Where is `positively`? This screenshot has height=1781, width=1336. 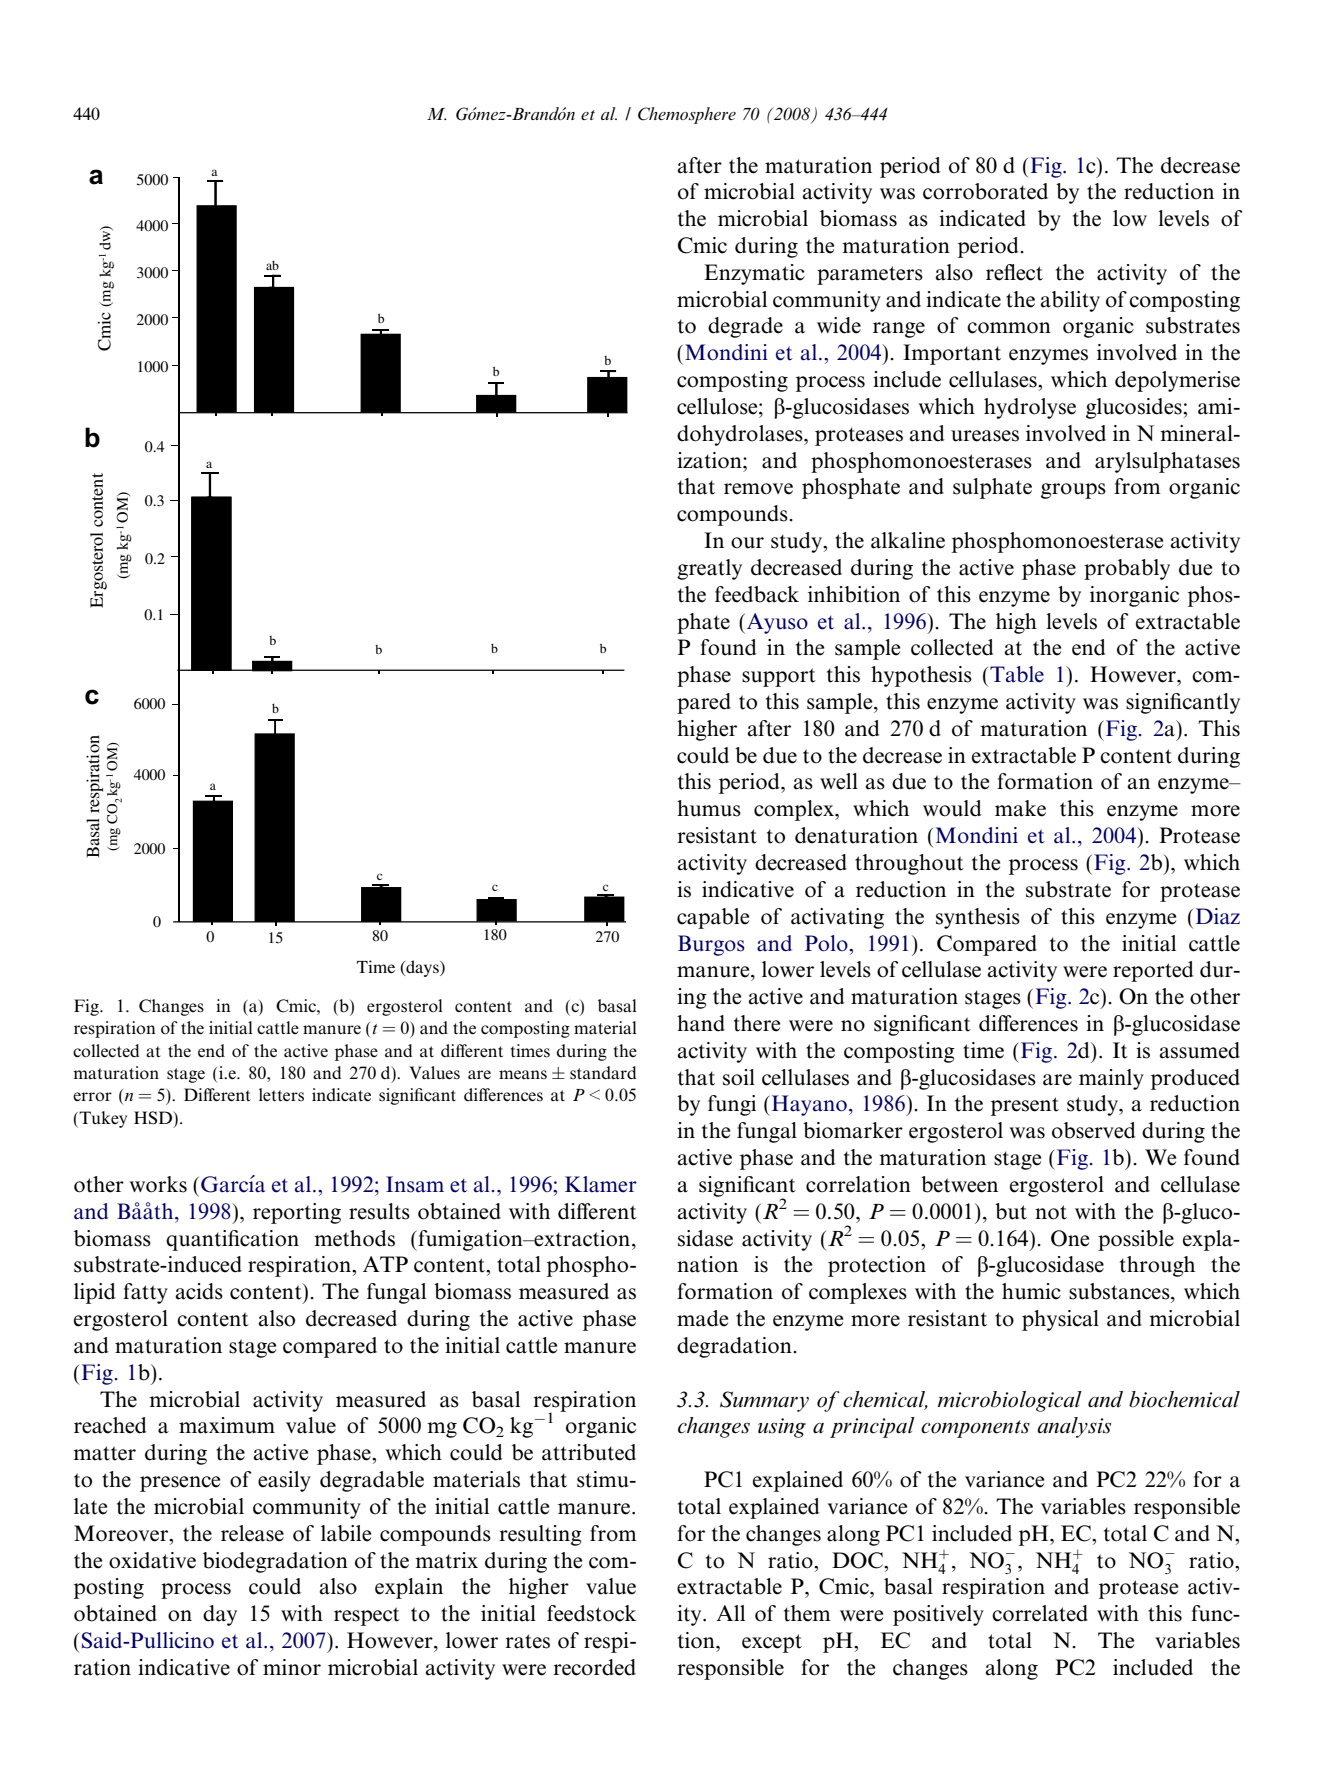
positively is located at coordinates (938, 1615).
